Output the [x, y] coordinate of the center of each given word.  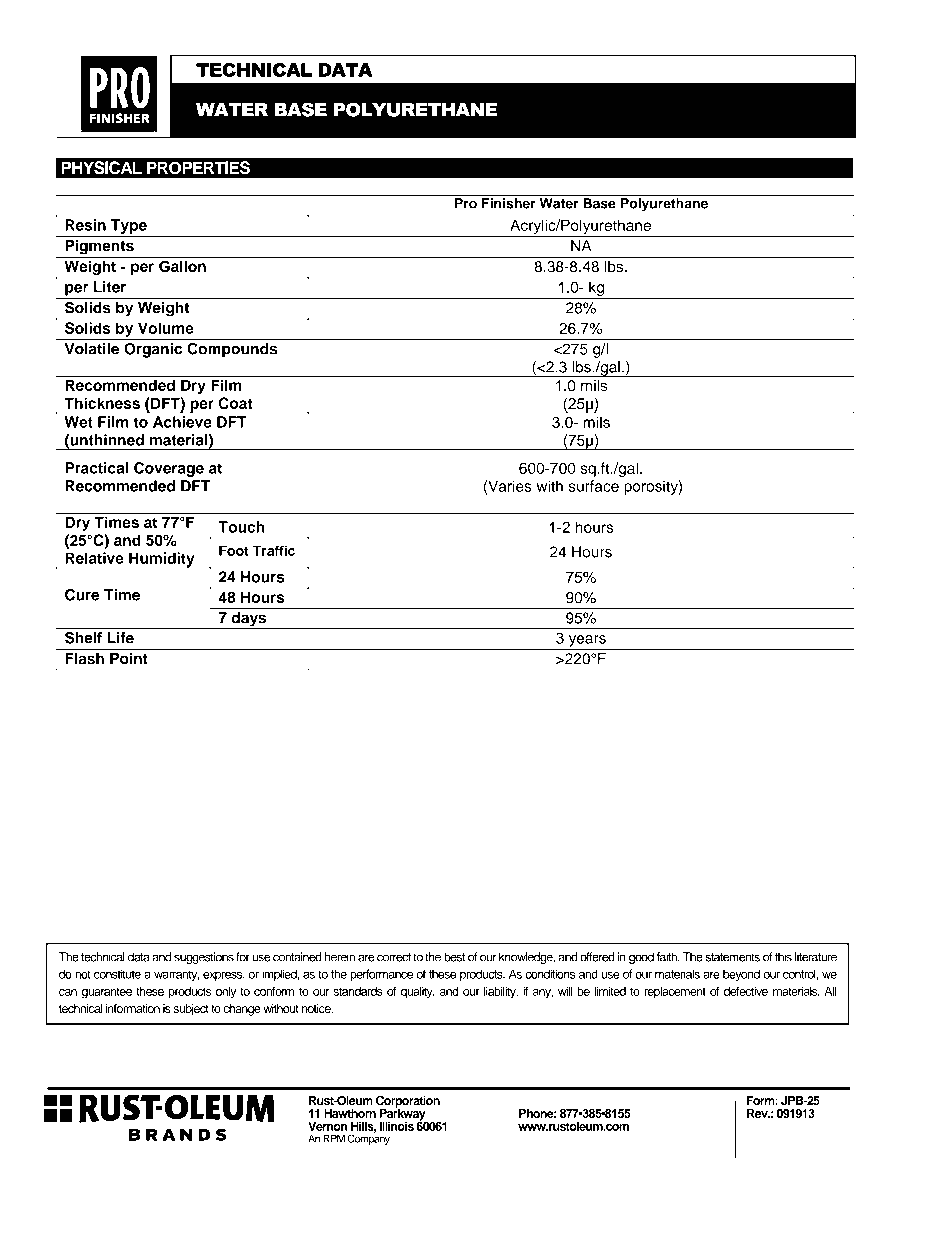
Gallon [182, 266]
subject [191, 1010]
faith [668, 957]
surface [594, 486]
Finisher [509, 203]
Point [129, 658]
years [587, 641]
